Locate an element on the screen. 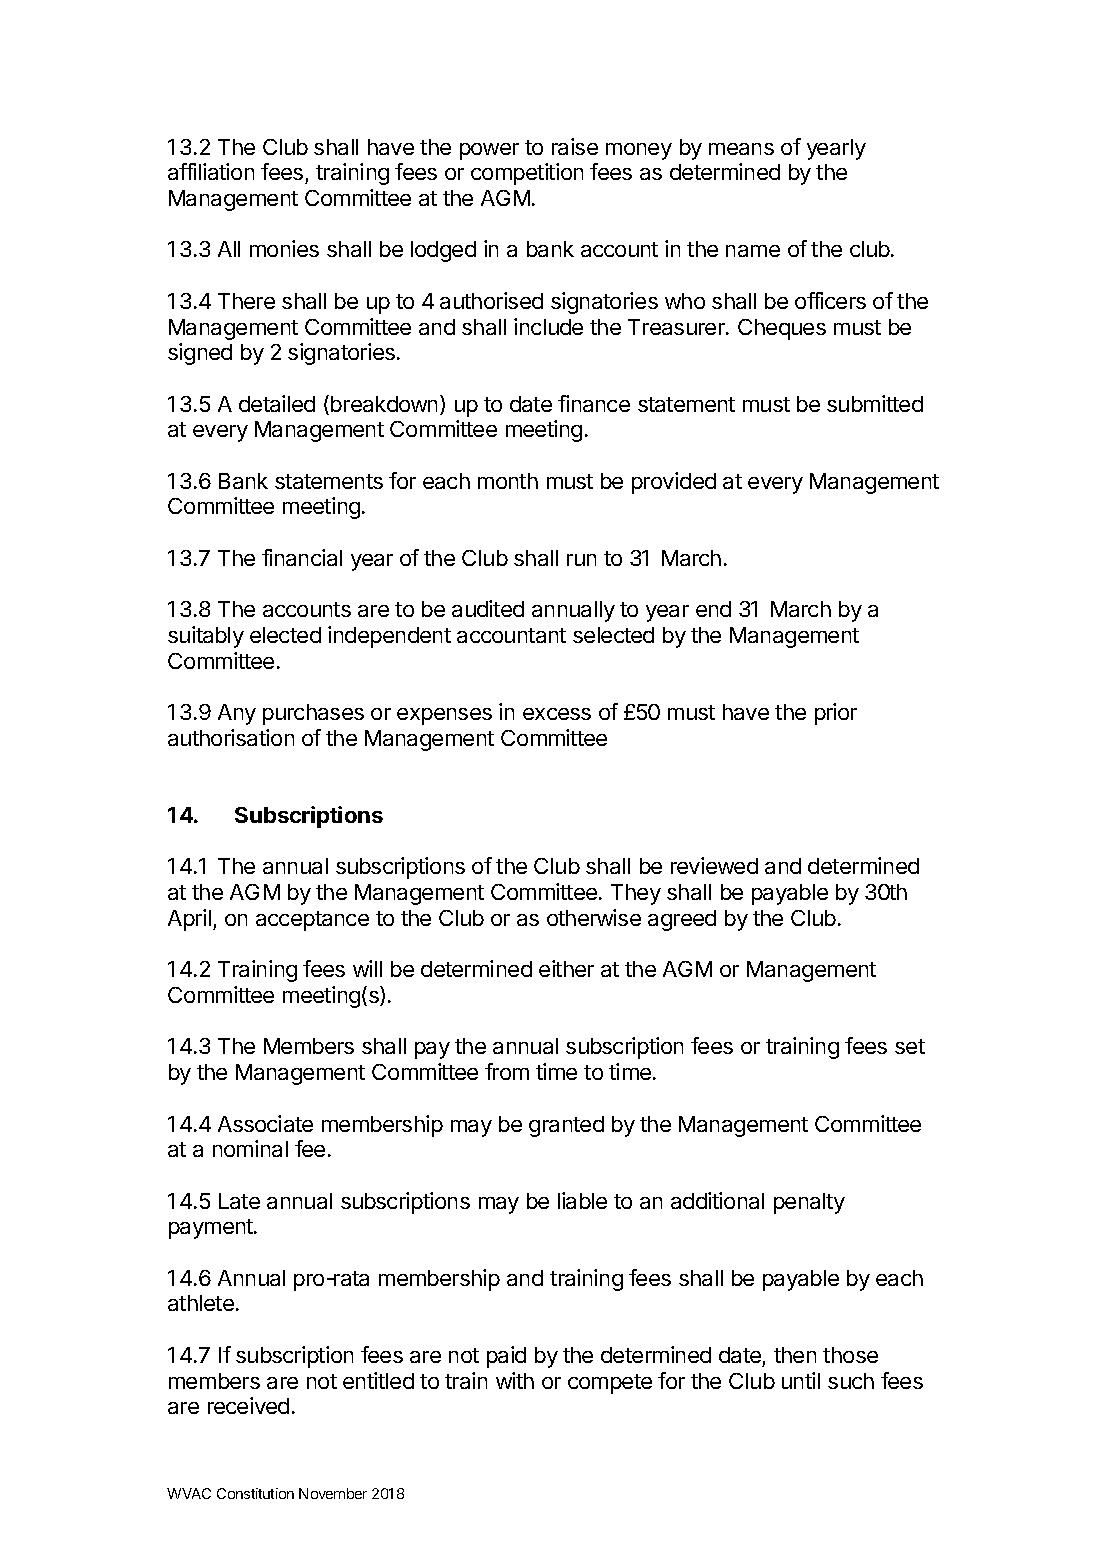  with is located at coordinates (515, 1380).
